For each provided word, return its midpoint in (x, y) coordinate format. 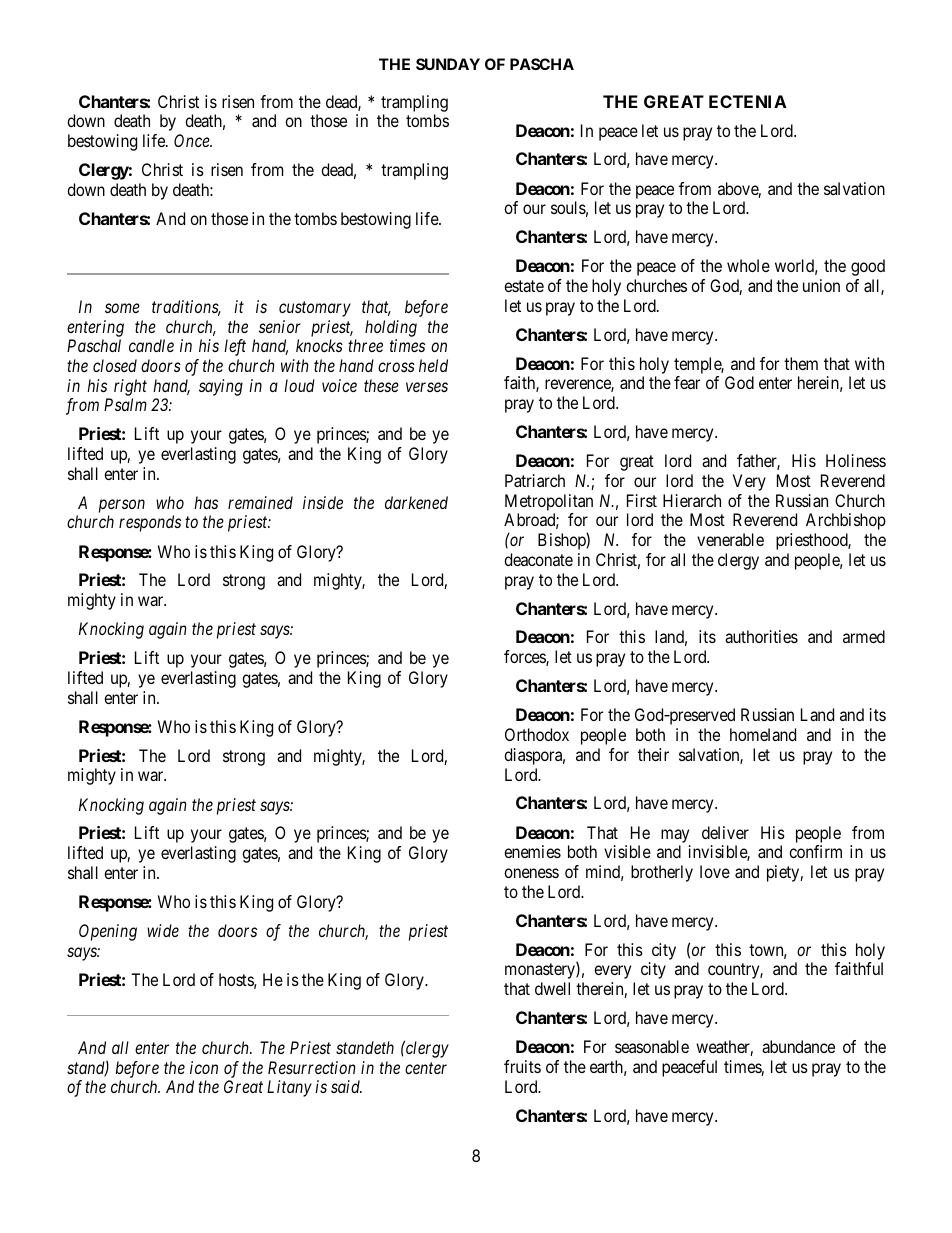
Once (193, 140)
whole (748, 265)
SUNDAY (448, 64)
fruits (522, 1066)
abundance (798, 1046)
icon (204, 1067)
